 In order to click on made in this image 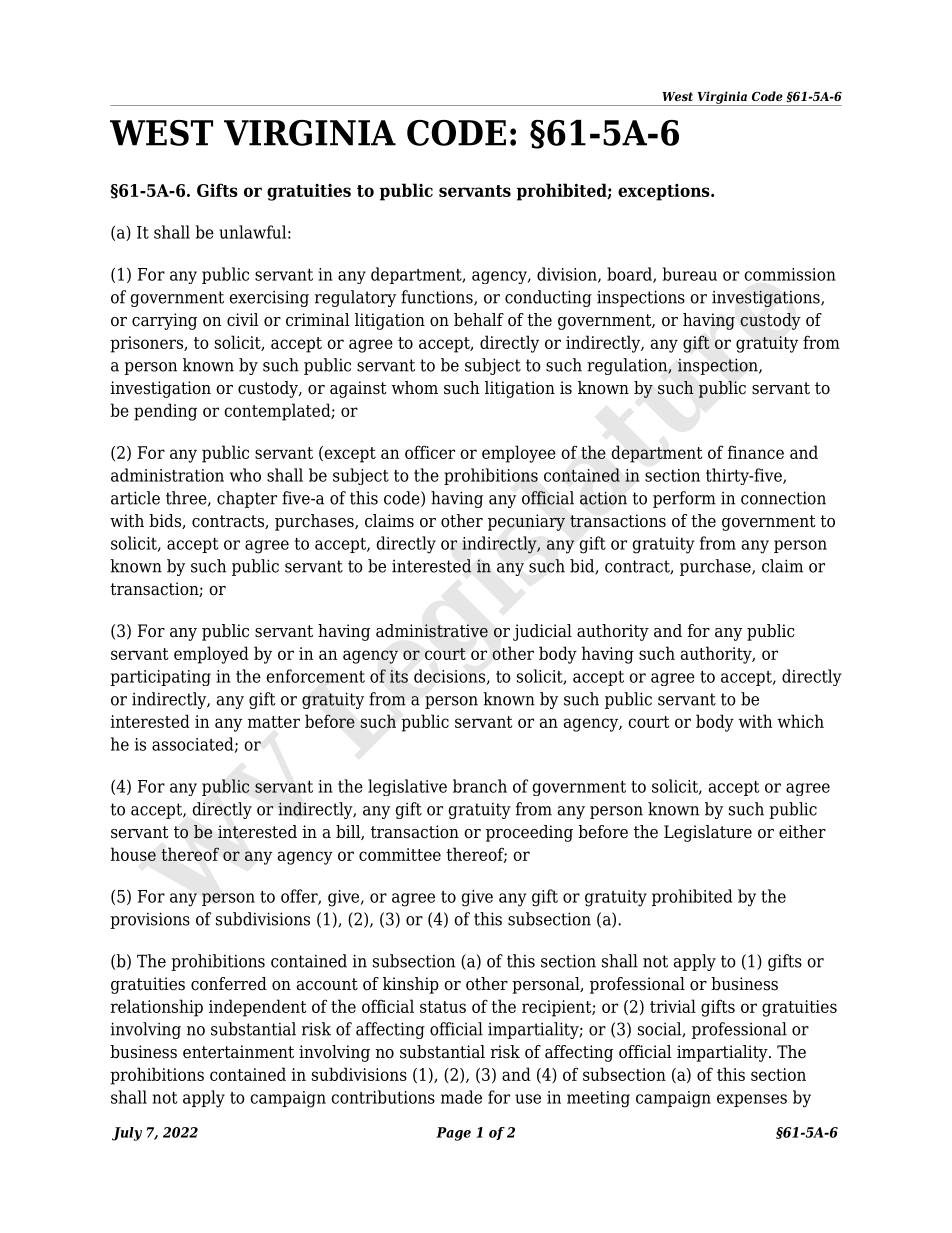, I will do `click(461, 1097)`.
